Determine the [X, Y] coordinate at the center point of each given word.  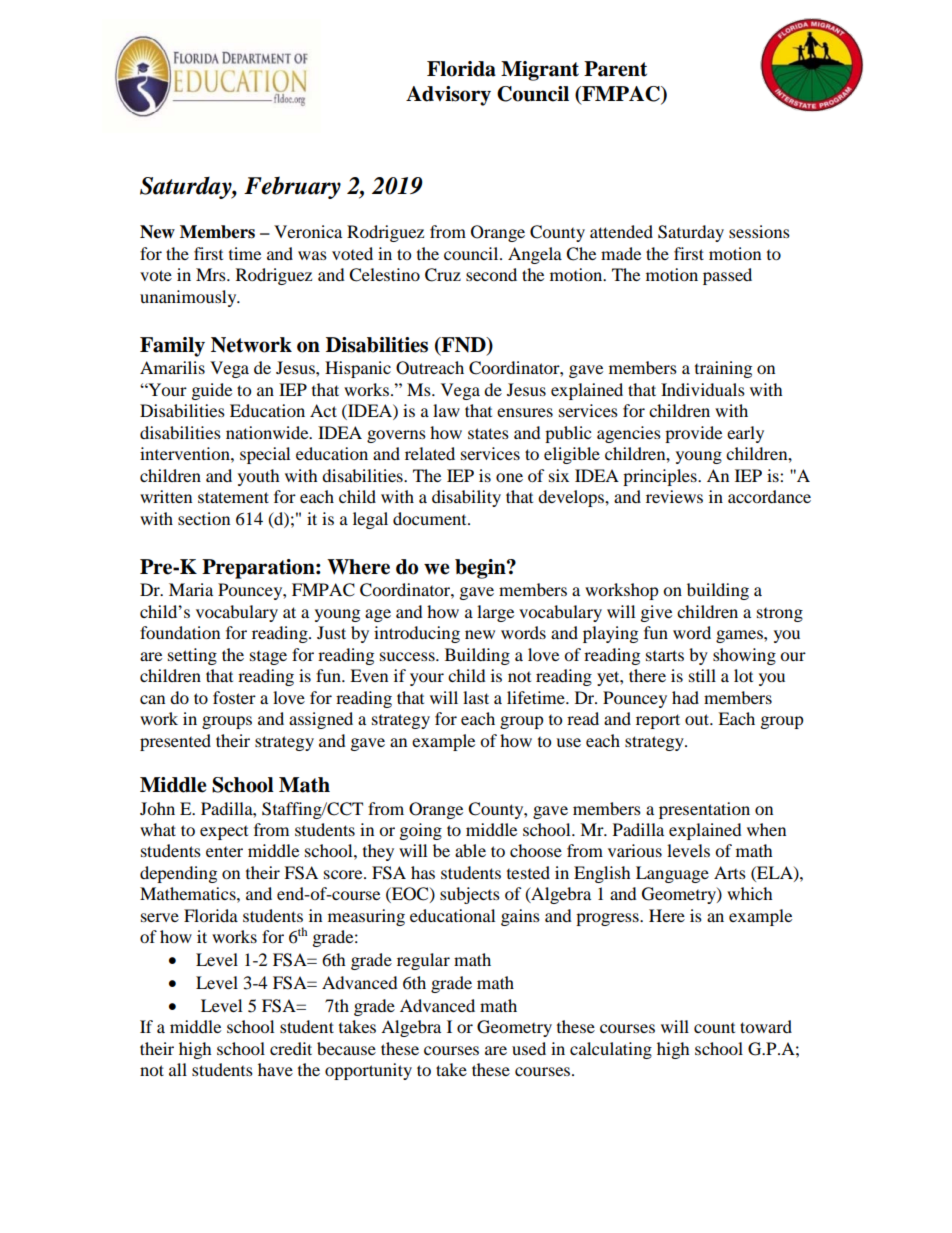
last [476, 697]
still [702, 675]
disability [466, 498]
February [292, 187]
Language [672, 874]
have [275, 1069]
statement [233, 497]
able [470, 850]
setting [192, 656]
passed [727, 276]
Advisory [448, 96]
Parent [615, 69]
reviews [674, 496]
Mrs [212, 274]
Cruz [443, 275]
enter [224, 852]
